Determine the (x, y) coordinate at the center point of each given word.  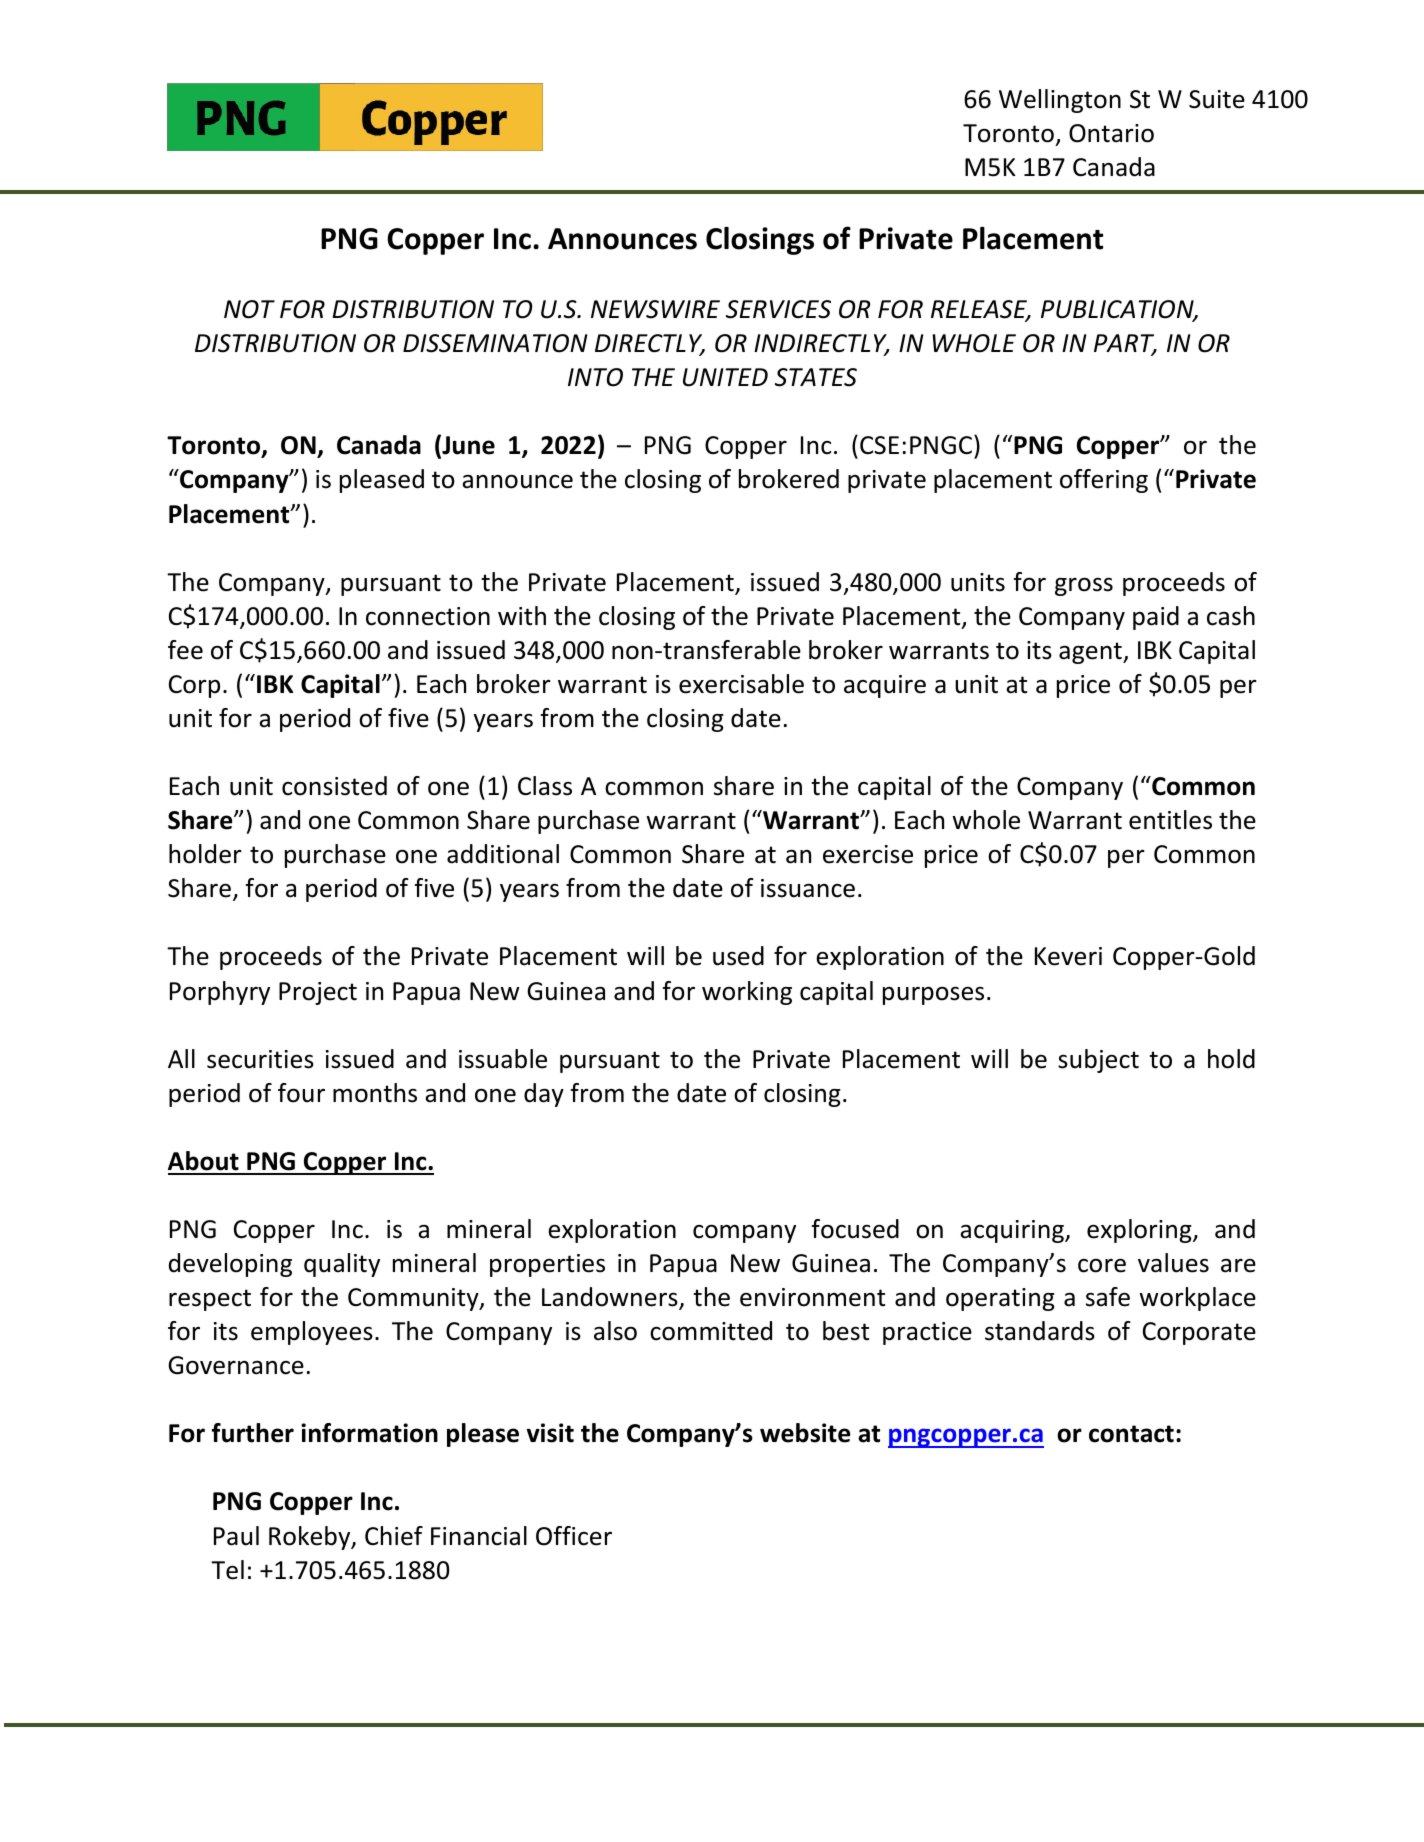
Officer (574, 1536)
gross (1084, 586)
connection (428, 616)
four (301, 1093)
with (522, 616)
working (747, 993)
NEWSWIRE (655, 309)
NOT (249, 309)
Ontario (1111, 133)
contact (1131, 1434)
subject (1098, 1061)
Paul (236, 1536)
